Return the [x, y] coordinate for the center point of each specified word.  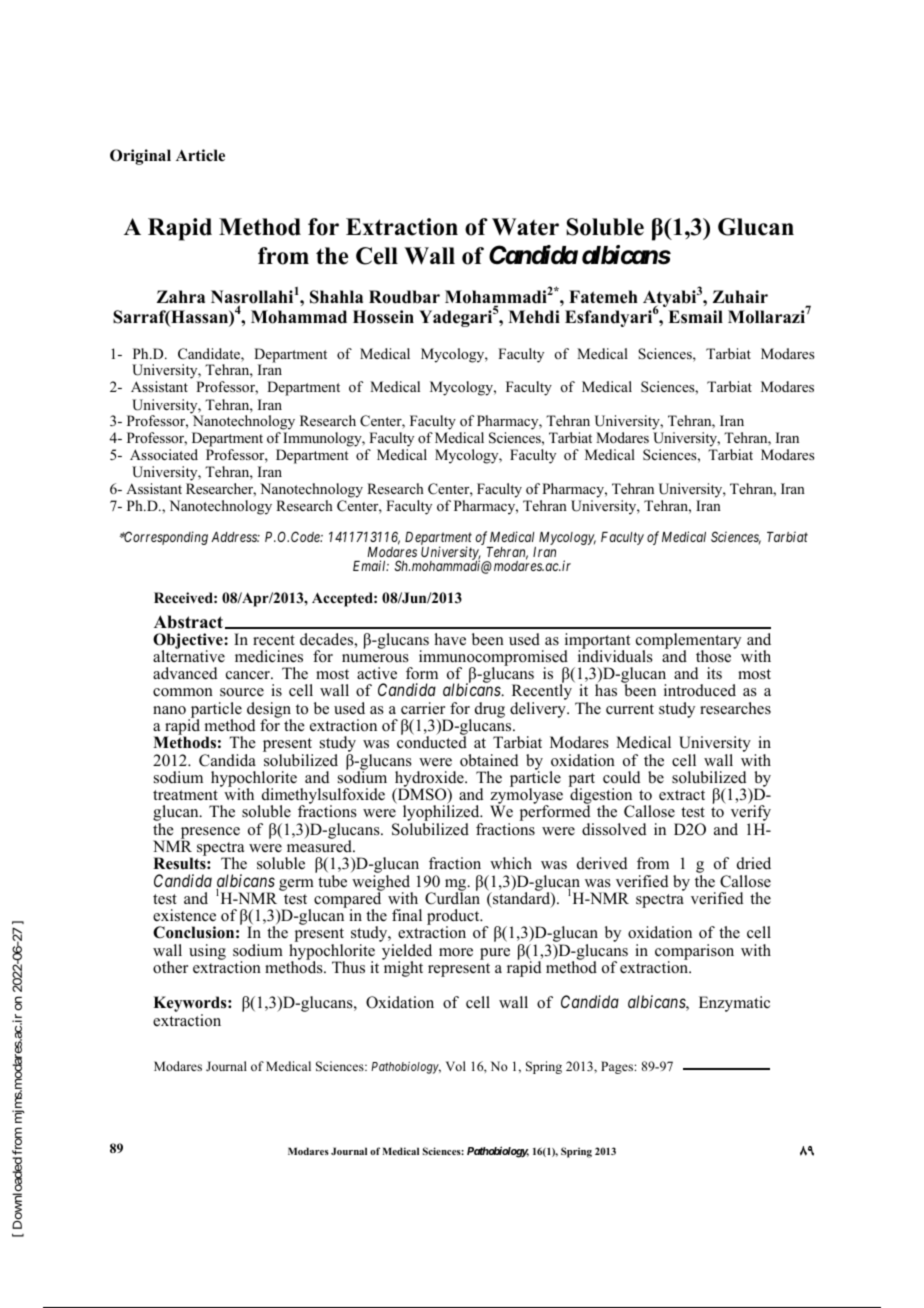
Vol [456, 1066]
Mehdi [534, 317]
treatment [185, 795]
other [170, 967]
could [622, 777]
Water [525, 227]
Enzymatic [734, 1004]
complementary [688, 642]
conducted [432, 742]
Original [140, 157]
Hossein [383, 317]
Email [371, 565]
